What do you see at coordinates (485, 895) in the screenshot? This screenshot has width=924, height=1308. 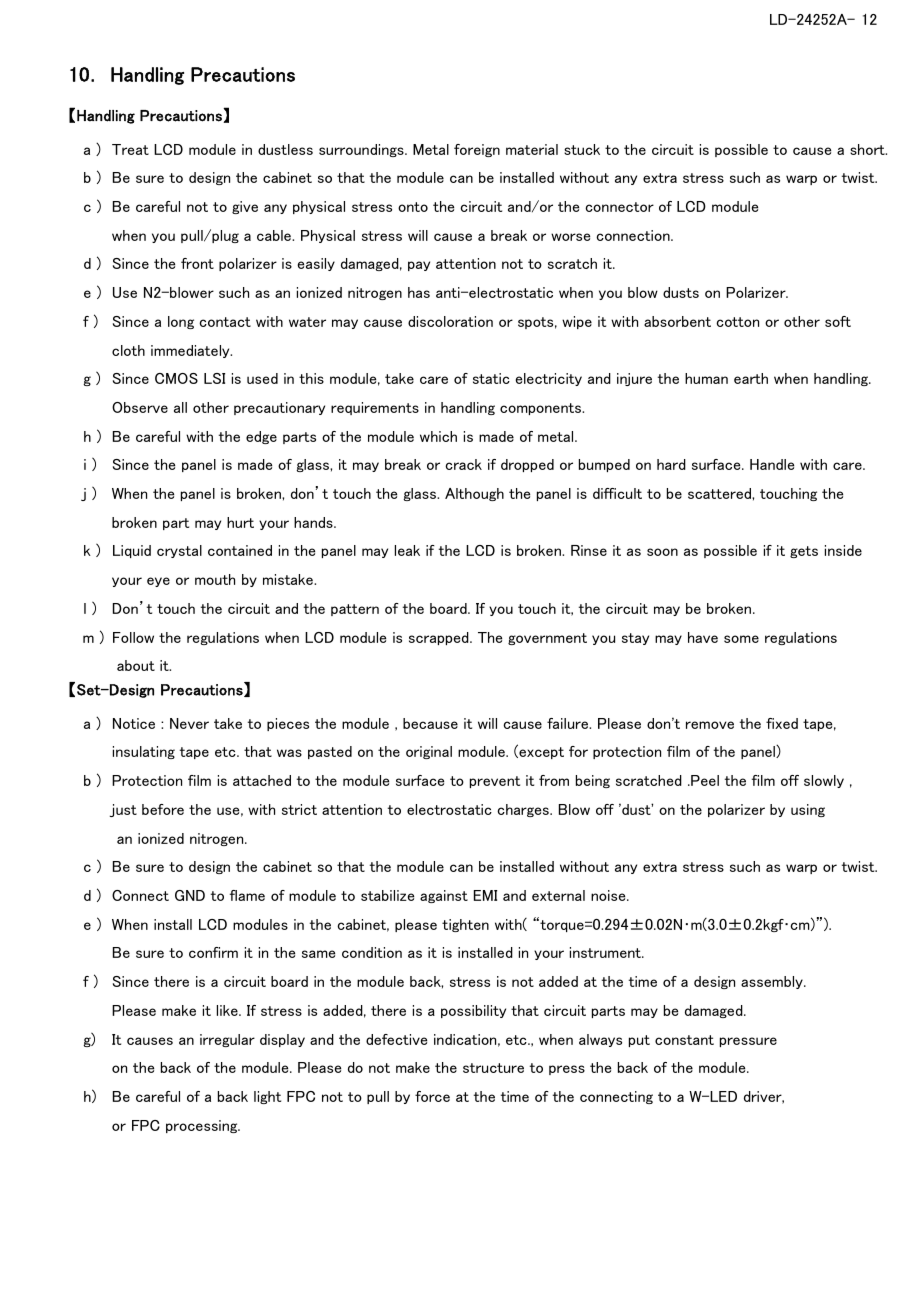 I see `EMI` at bounding box center [485, 895].
